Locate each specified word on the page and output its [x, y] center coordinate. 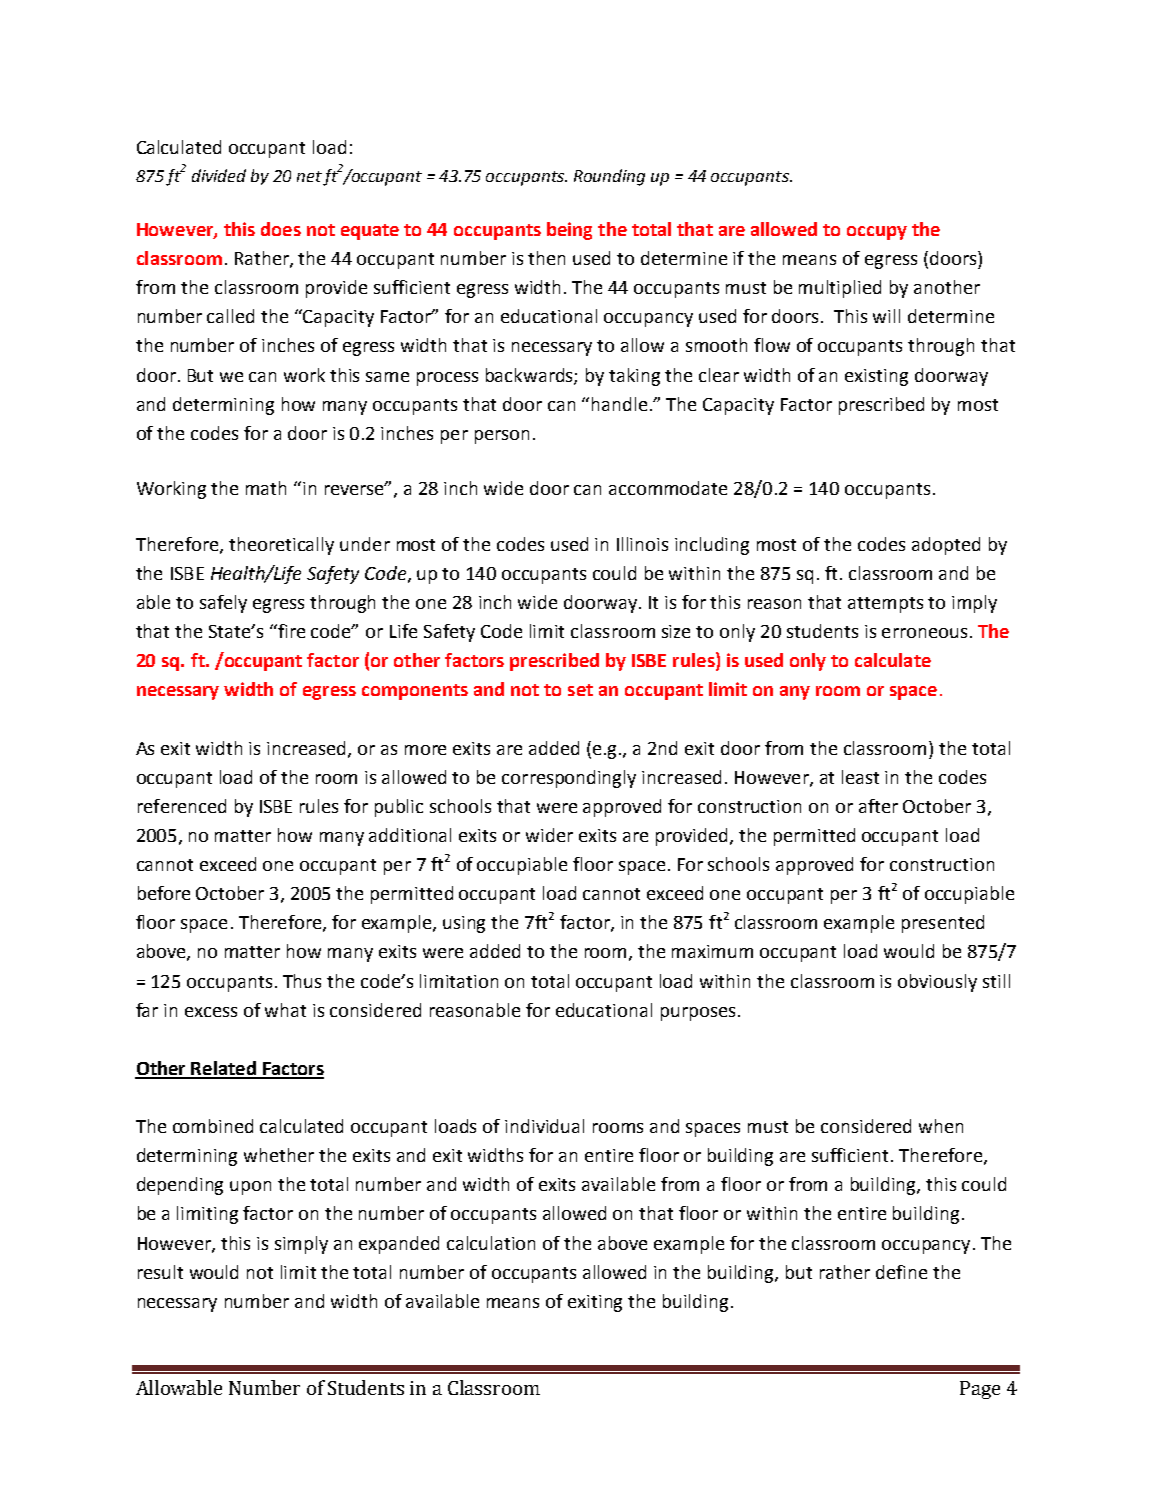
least [860, 777]
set [580, 690]
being [569, 231]
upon [250, 1188]
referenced [182, 806]
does [281, 229]
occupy [877, 233]
